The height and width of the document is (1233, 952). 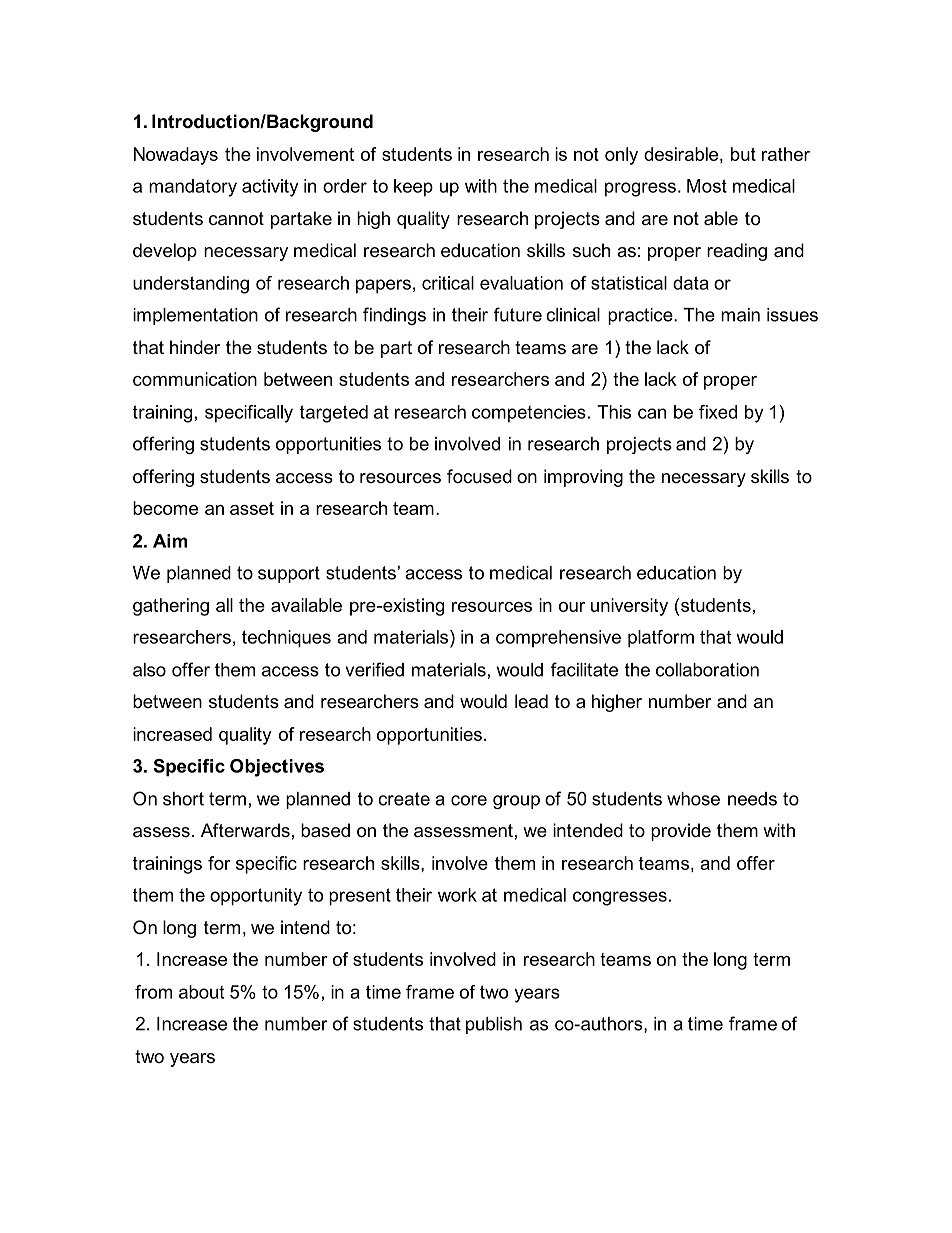 What do you see at coordinates (171, 607) in the document?
I see `gathering` at bounding box center [171, 607].
